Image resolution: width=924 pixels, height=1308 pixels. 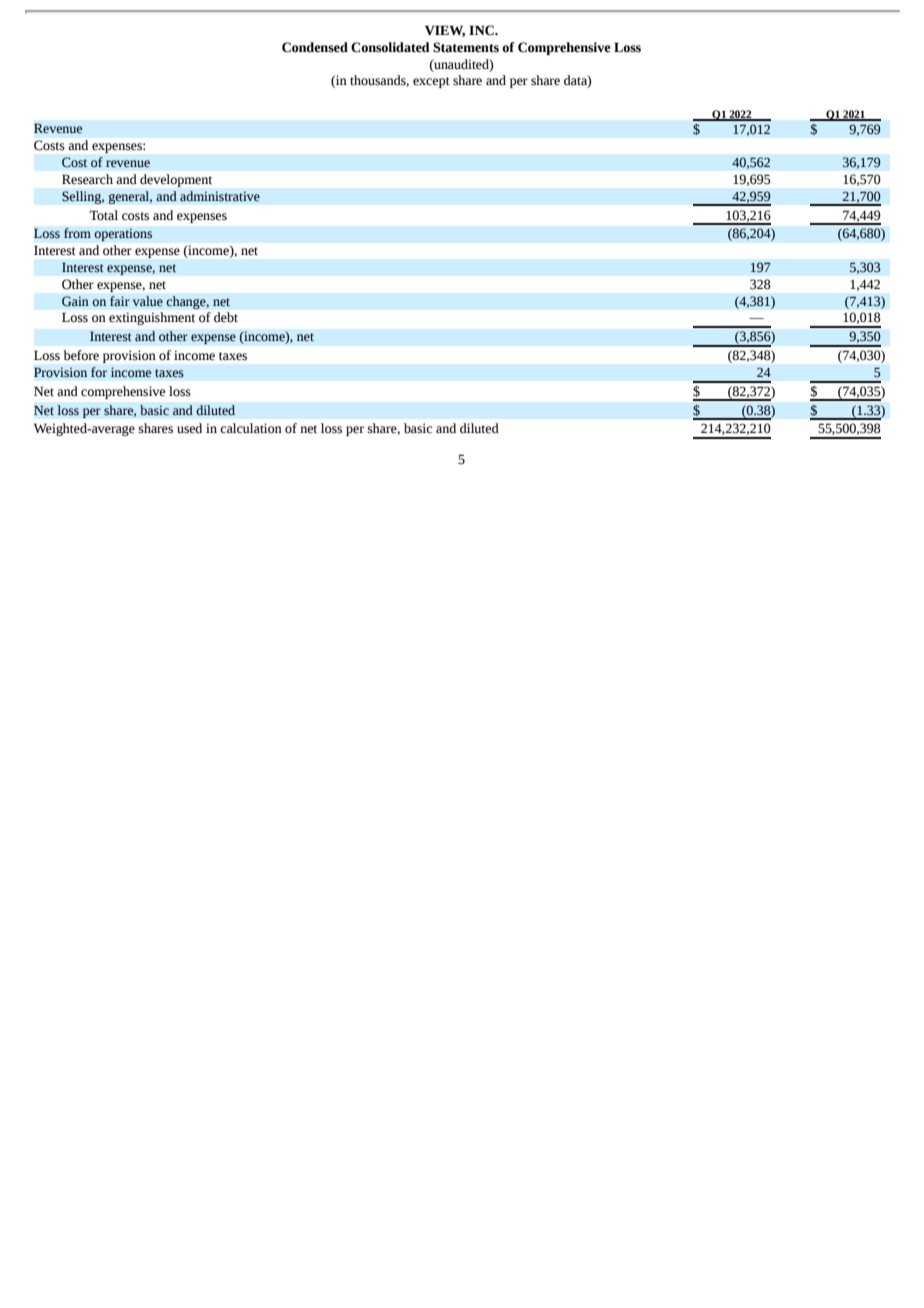 I want to click on before, so click(x=81, y=355).
